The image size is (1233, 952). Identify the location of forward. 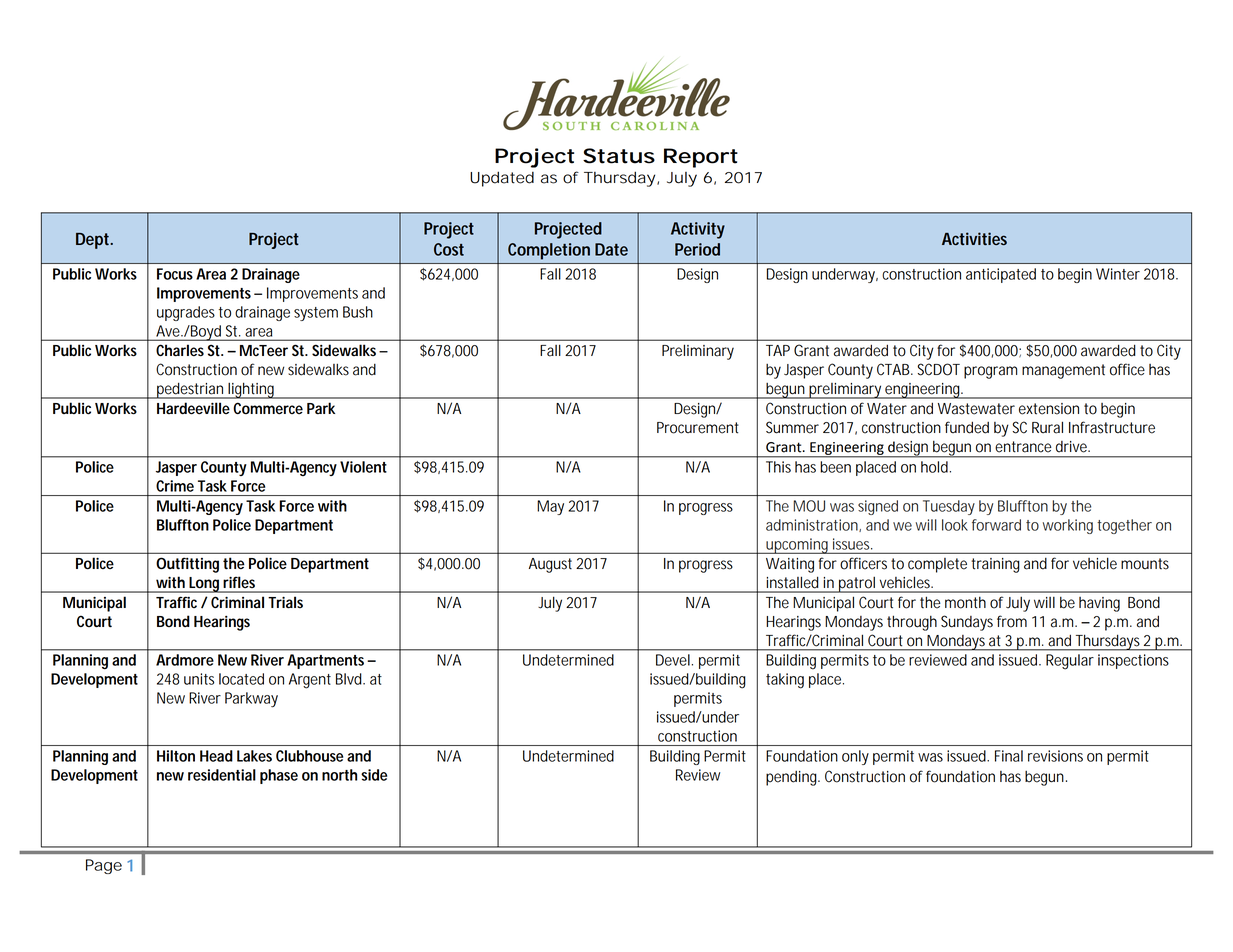
(996, 525).
